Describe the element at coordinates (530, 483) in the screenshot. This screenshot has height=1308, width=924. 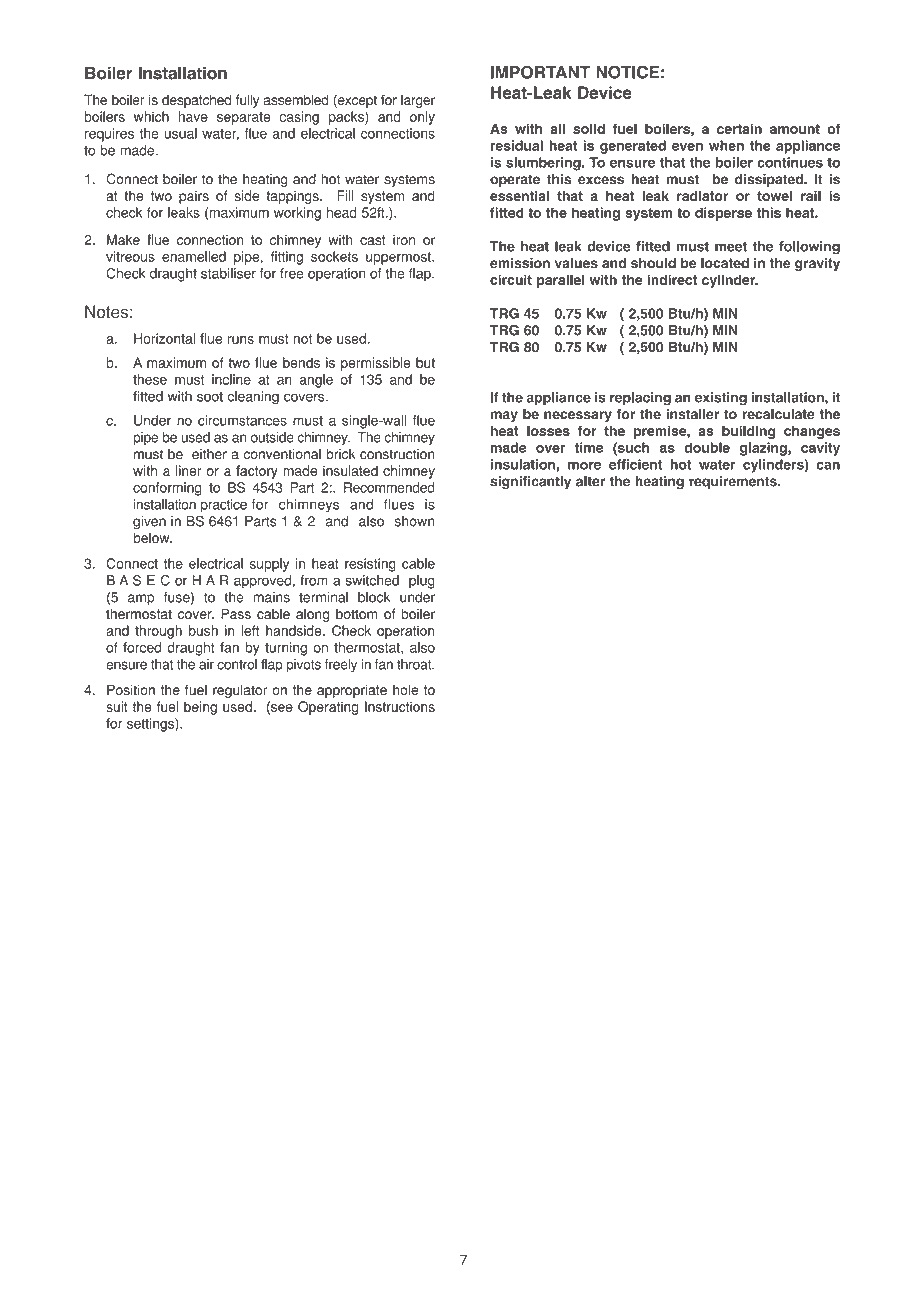
I see `significantly` at that location.
